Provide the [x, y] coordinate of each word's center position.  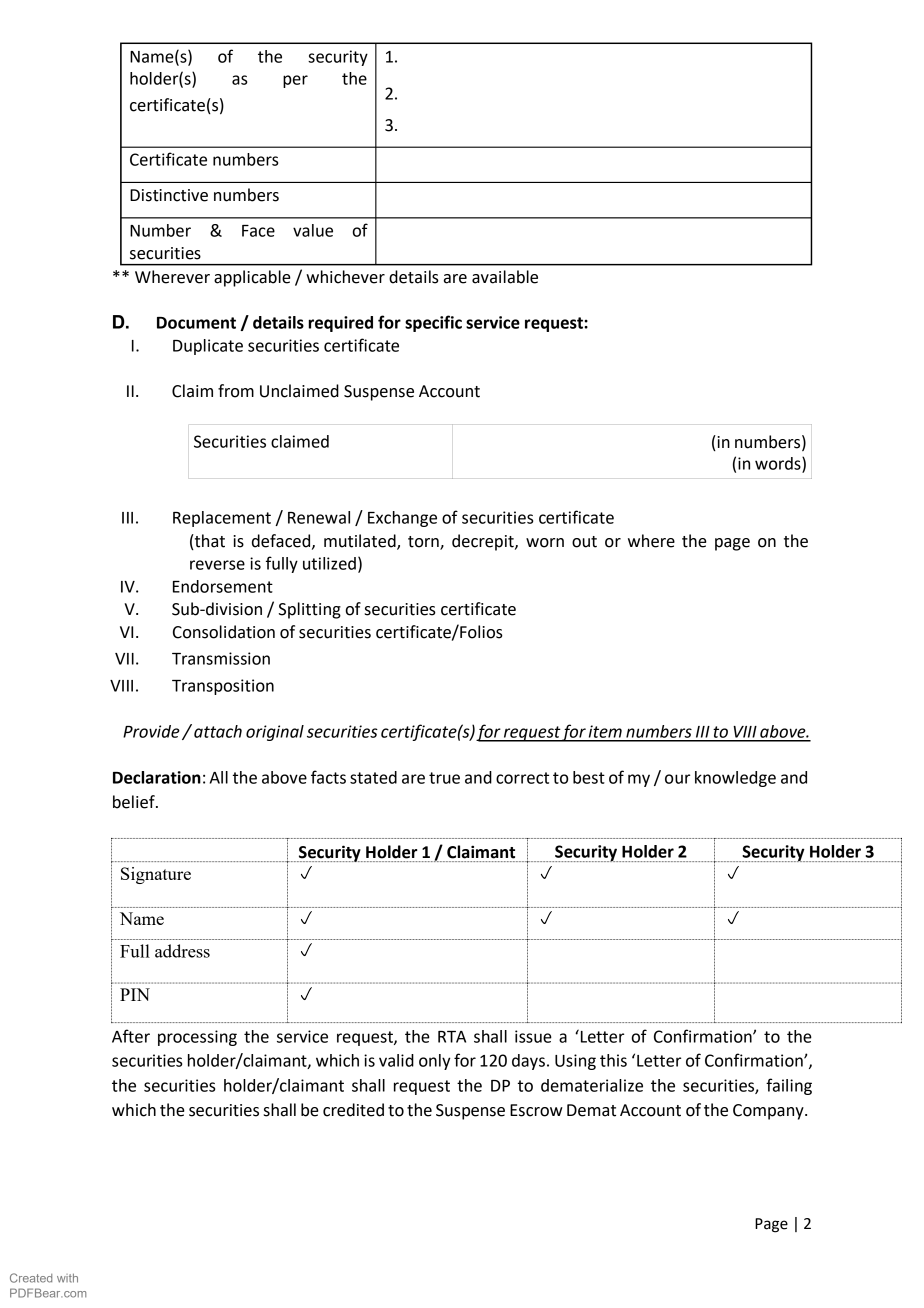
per [295, 81]
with [67, 1278]
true [444, 778]
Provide [151, 731]
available [505, 277]
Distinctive [169, 195]
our [677, 779]
